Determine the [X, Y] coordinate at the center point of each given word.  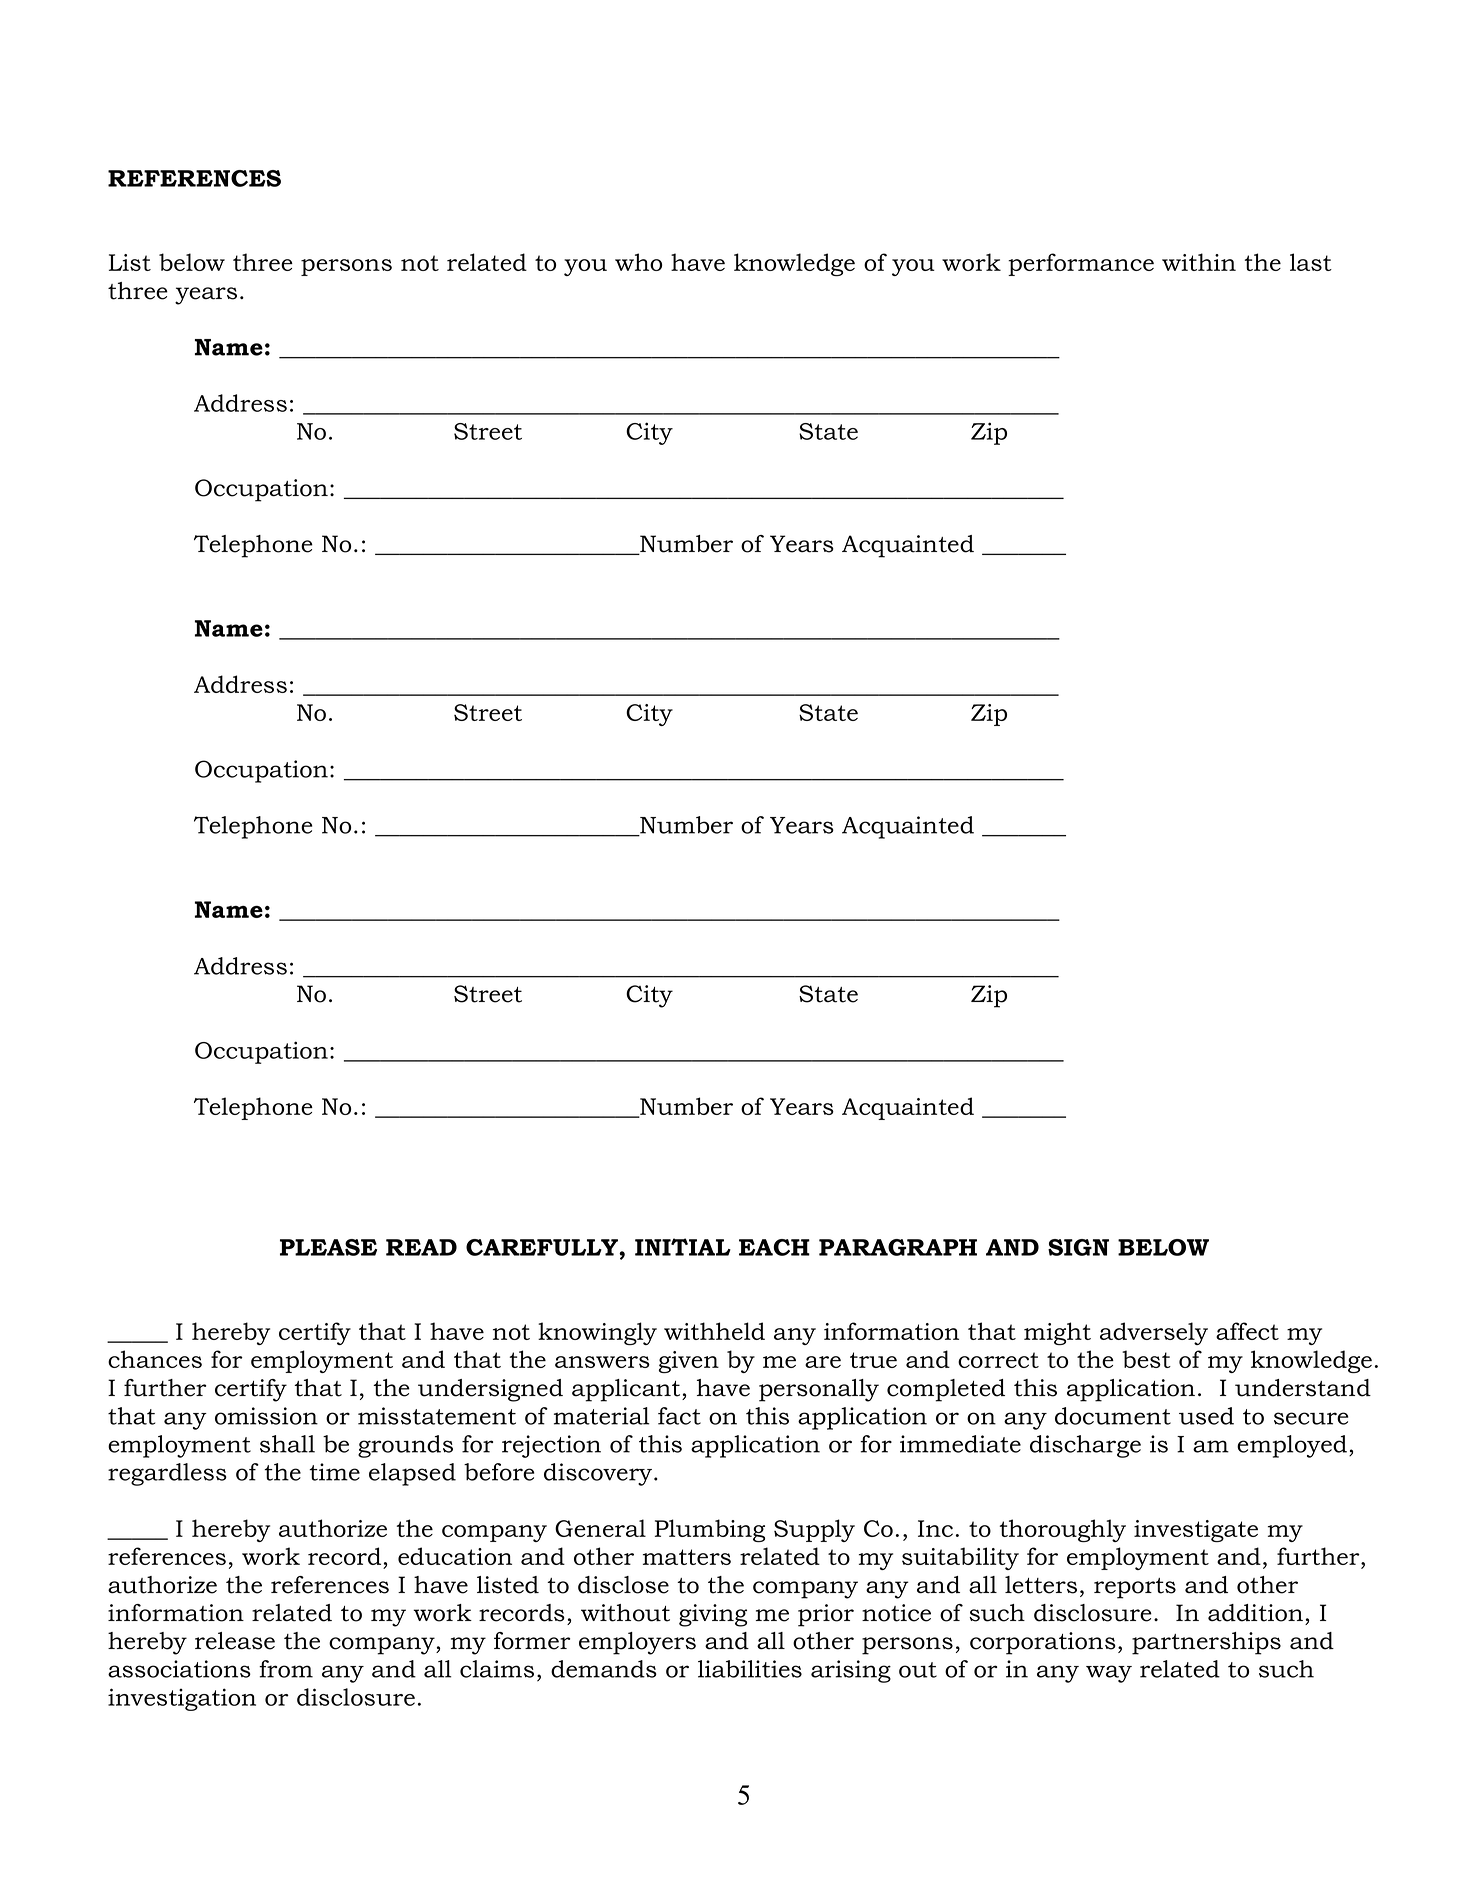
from [286, 1669]
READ [421, 1247]
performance [1081, 264]
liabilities [750, 1669]
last [1311, 262]
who [638, 262]
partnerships [1206, 1643]
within [1199, 262]
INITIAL [683, 1247]
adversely [1154, 1333]
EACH [774, 1247]
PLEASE [328, 1247]
